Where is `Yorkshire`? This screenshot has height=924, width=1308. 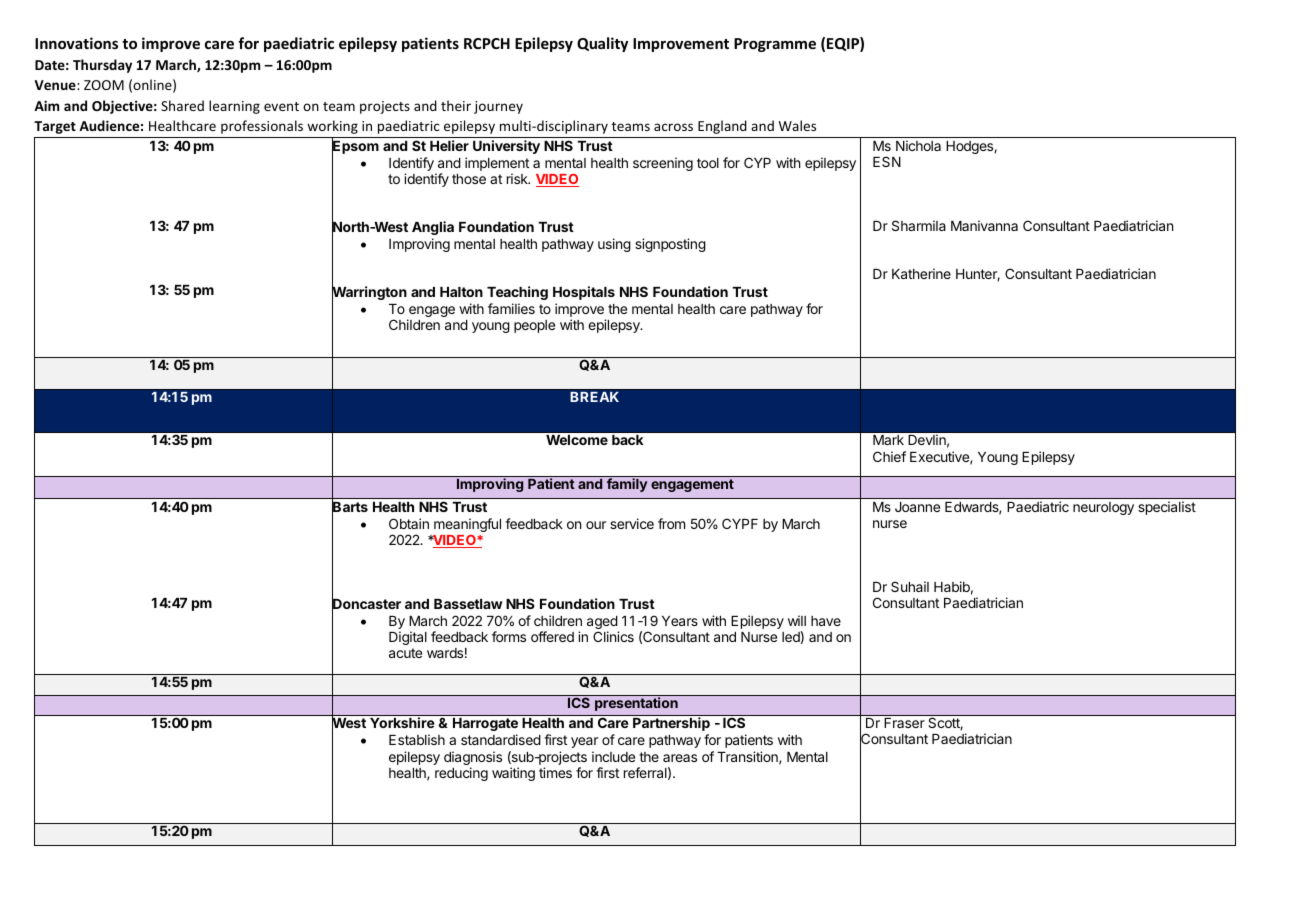
Yorkshire is located at coordinates (402, 722).
